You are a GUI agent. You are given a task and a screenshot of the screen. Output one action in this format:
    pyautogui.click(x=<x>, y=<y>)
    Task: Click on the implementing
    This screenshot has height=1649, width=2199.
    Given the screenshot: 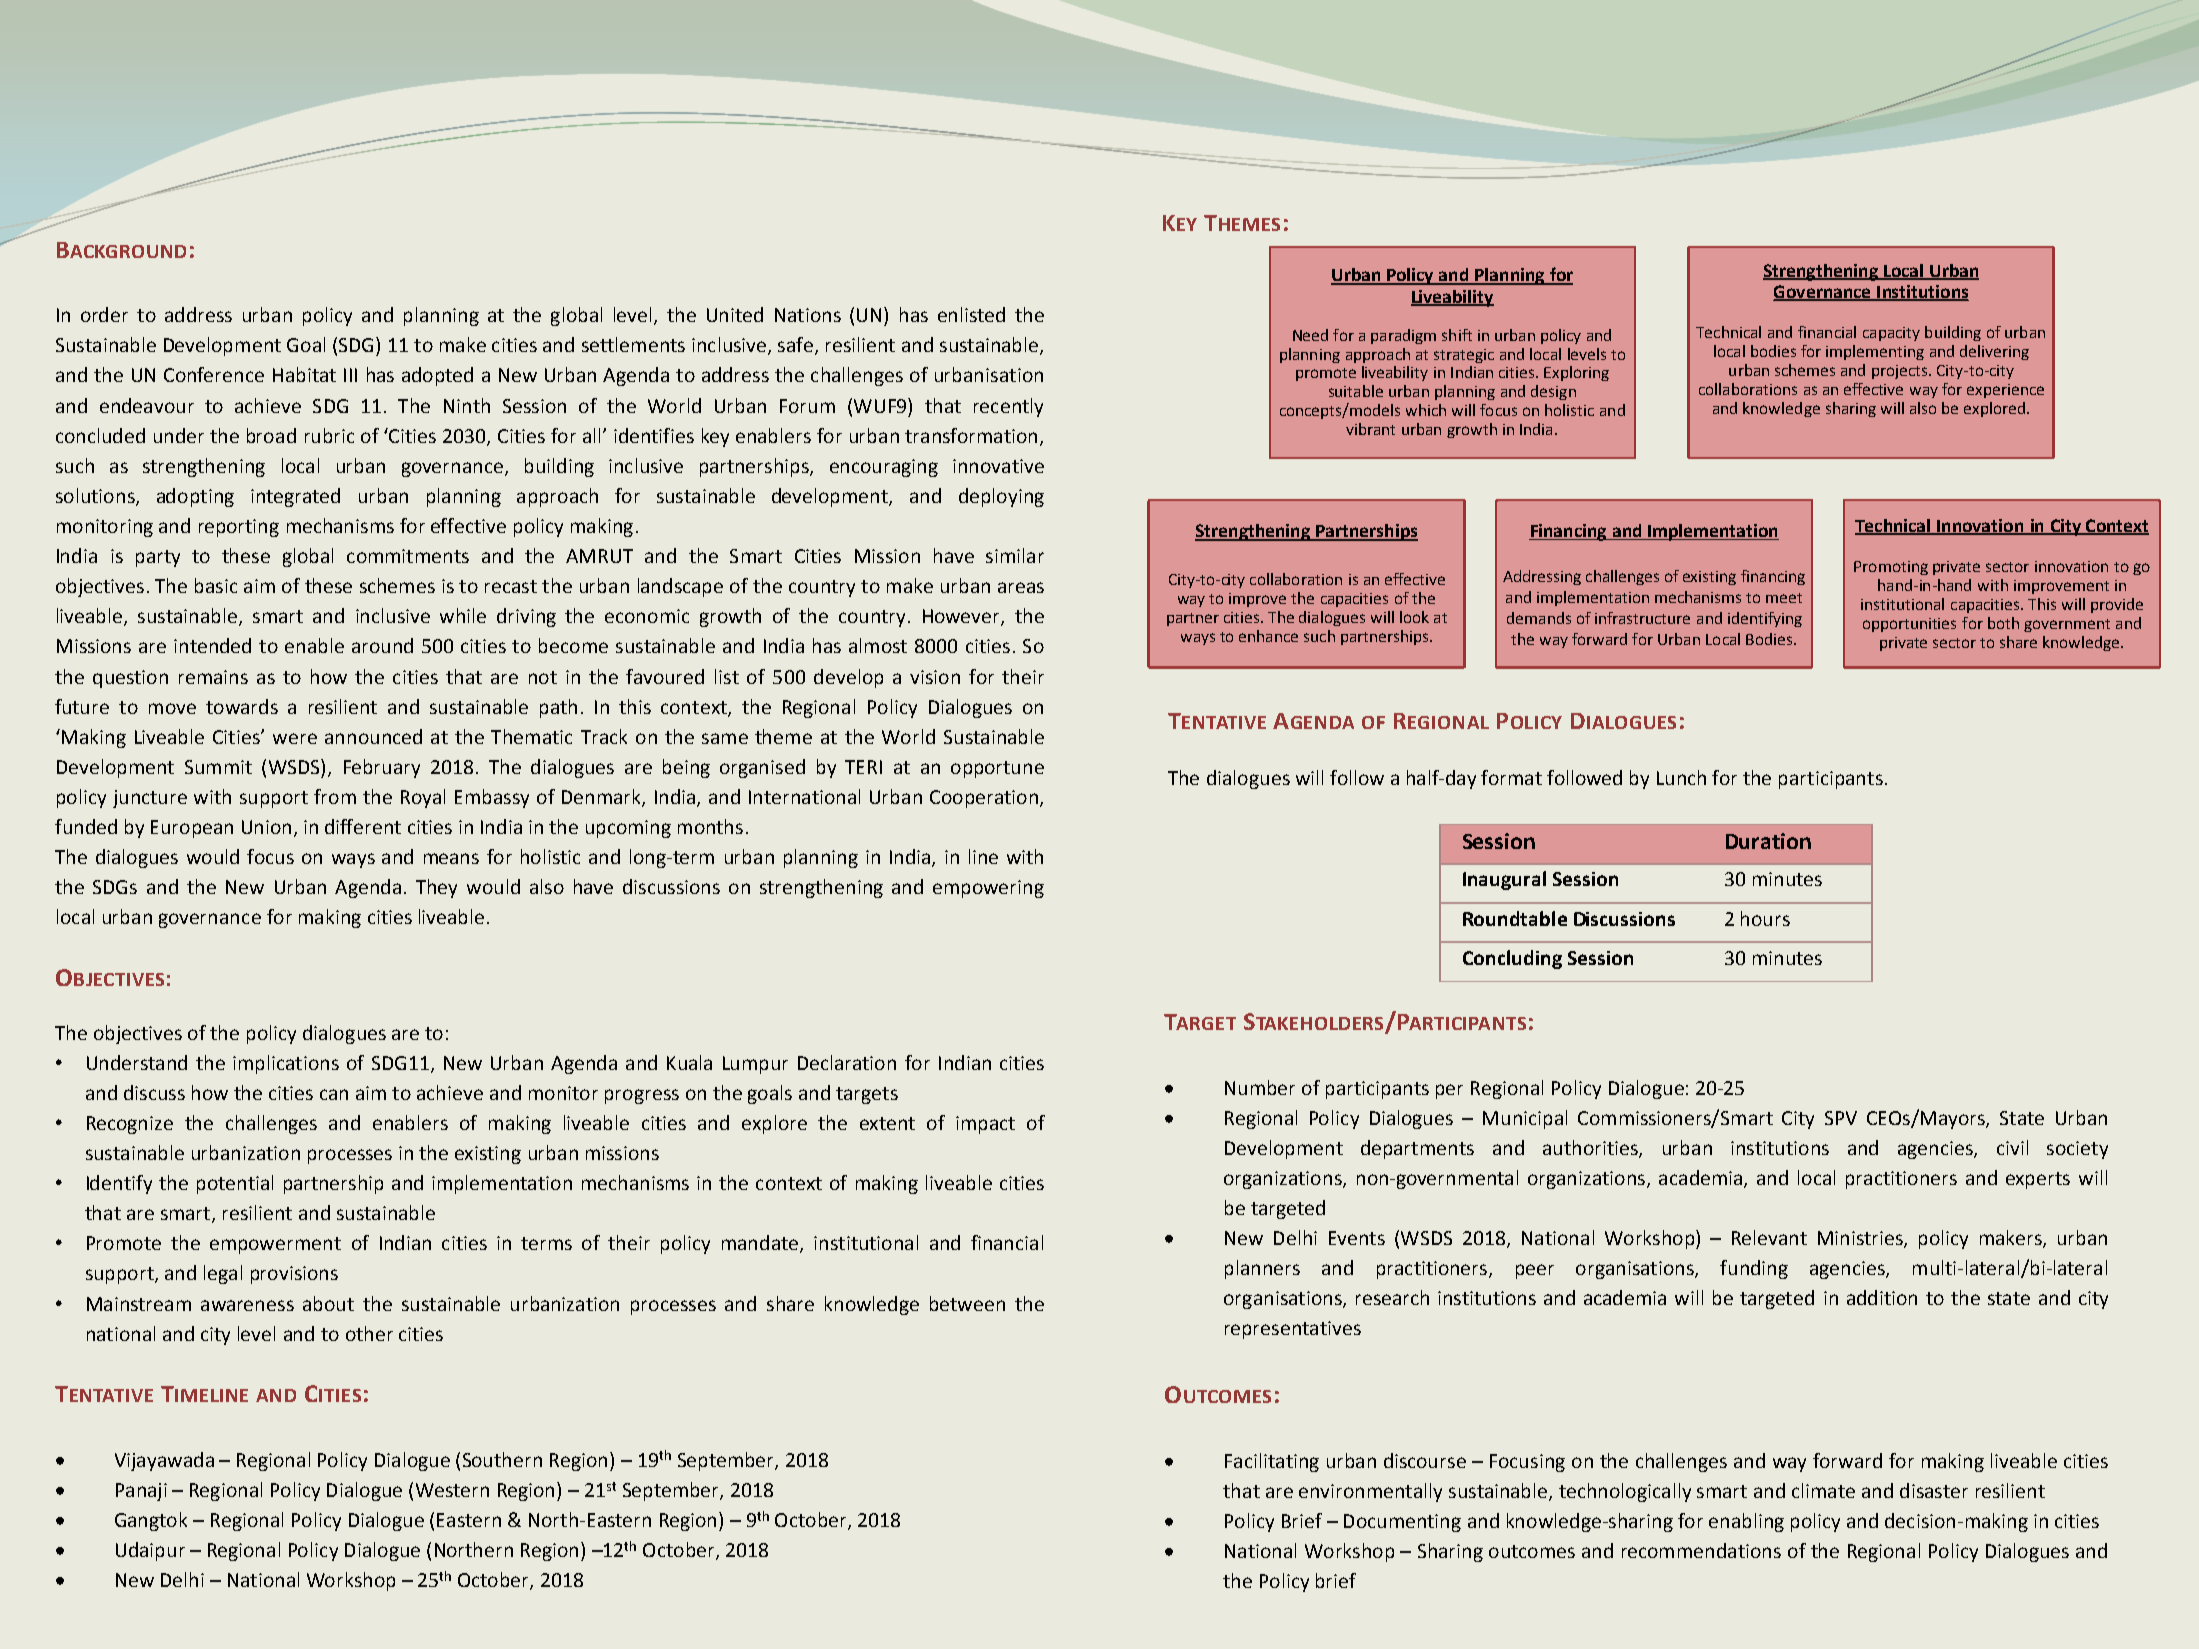 What is the action you would take?
    pyautogui.click(x=1875, y=352)
